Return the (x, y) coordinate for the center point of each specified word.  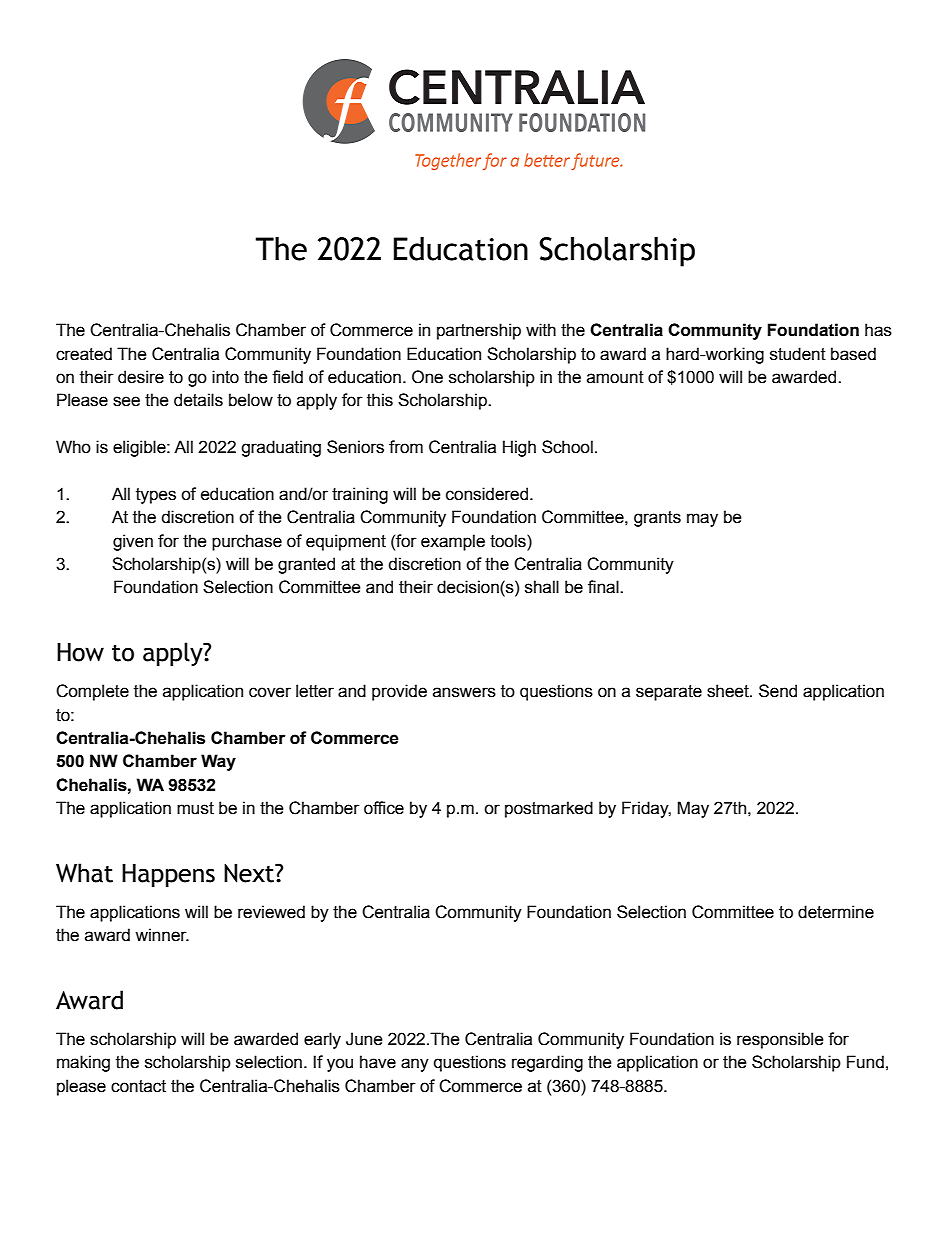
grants (657, 519)
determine (836, 912)
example (453, 542)
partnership (479, 331)
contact (138, 1086)
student (798, 354)
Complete (92, 692)
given (133, 542)
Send (778, 691)
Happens (168, 875)
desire (141, 377)
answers (464, 692)
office (384, 808)
